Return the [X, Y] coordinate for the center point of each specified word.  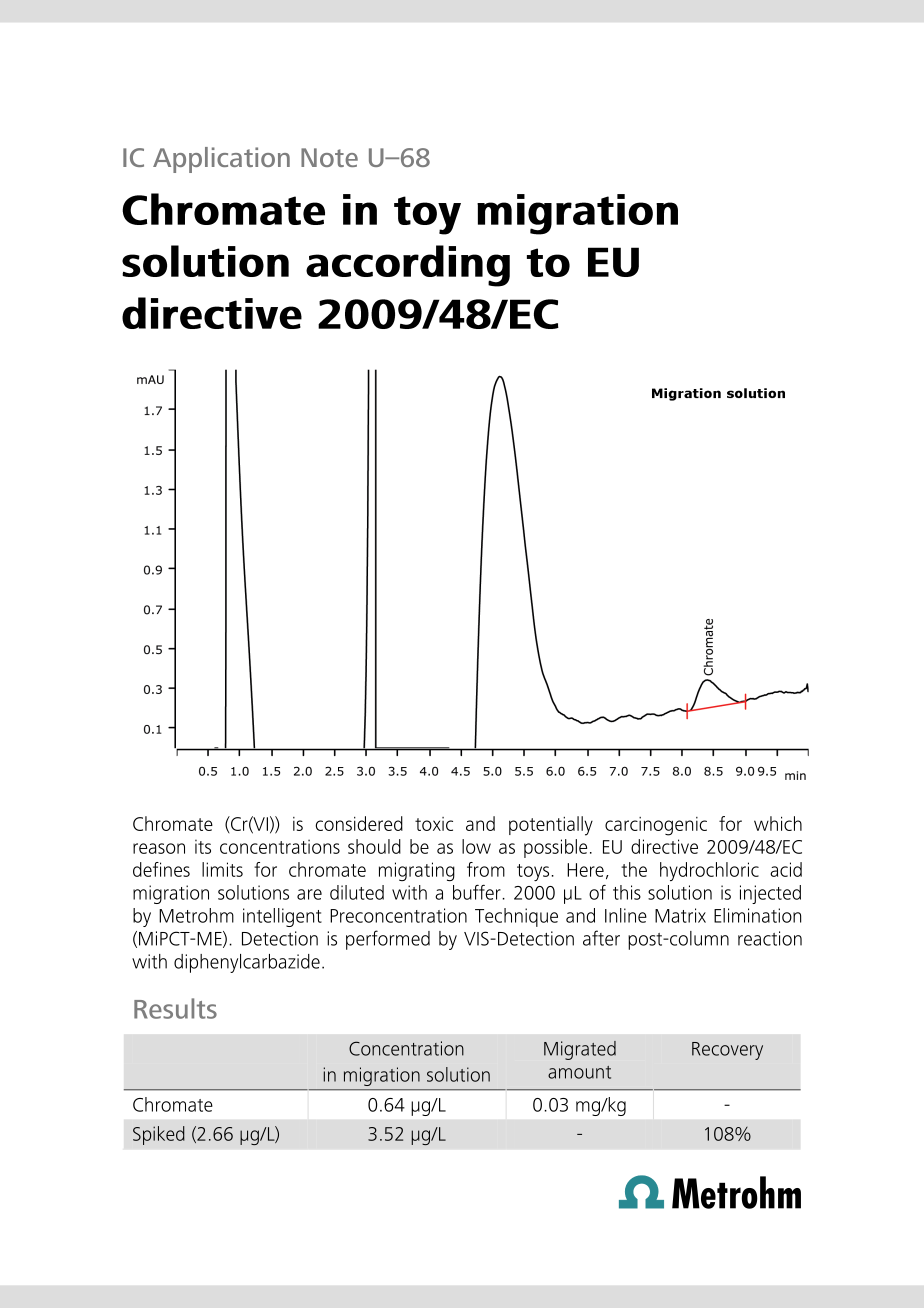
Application [221, 160]
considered [359, 823]
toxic [434, 824]
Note [329, 157]
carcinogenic [656, 826]
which [778, 823]
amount [579, 1072]
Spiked [159, 1135]
